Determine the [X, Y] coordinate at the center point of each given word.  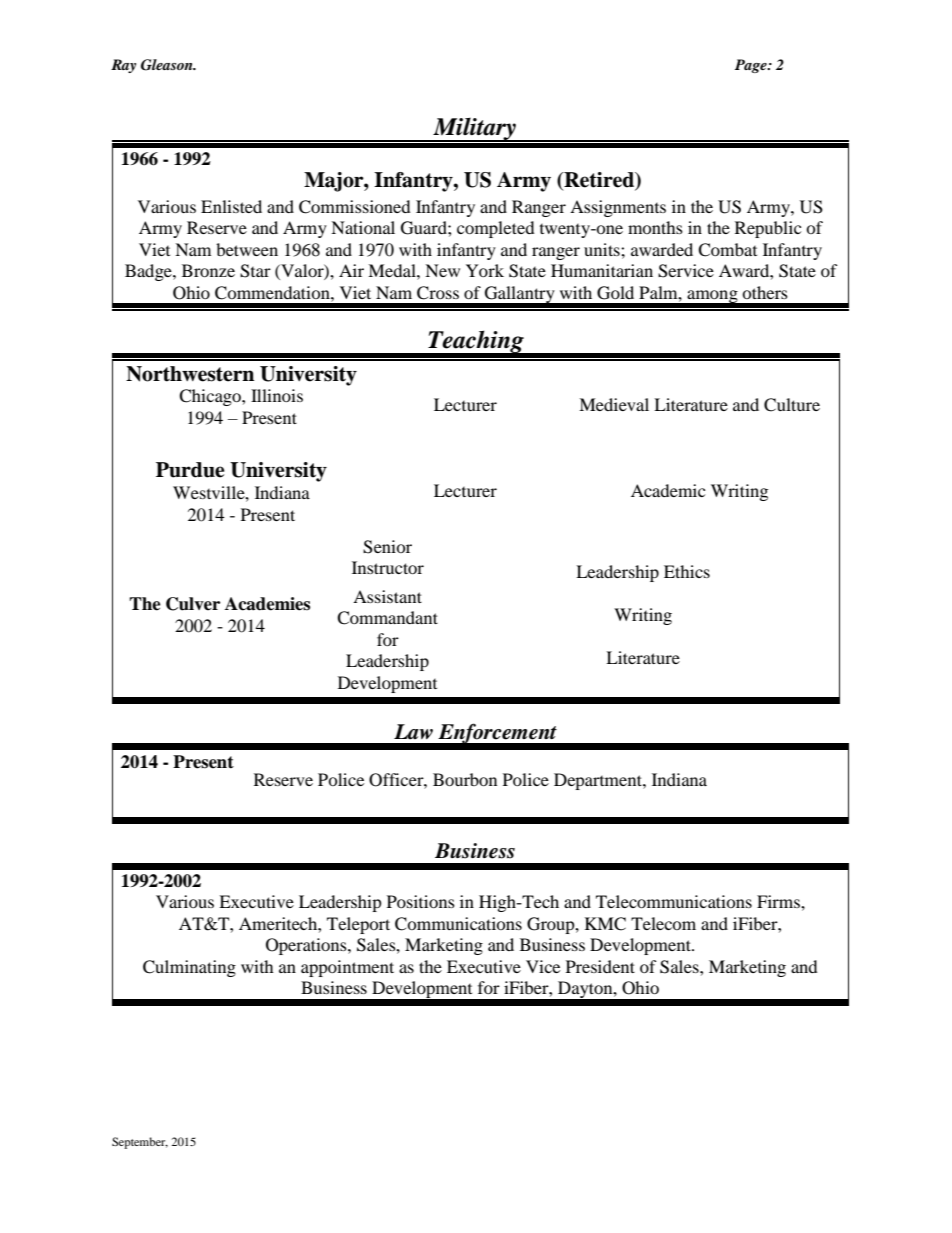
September [140, 1143]
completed [496, 229]
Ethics [687, 571]
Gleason [168, 65]
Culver [193, 604]
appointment [347, 968]
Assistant [387, 596]
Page [752, 66]
